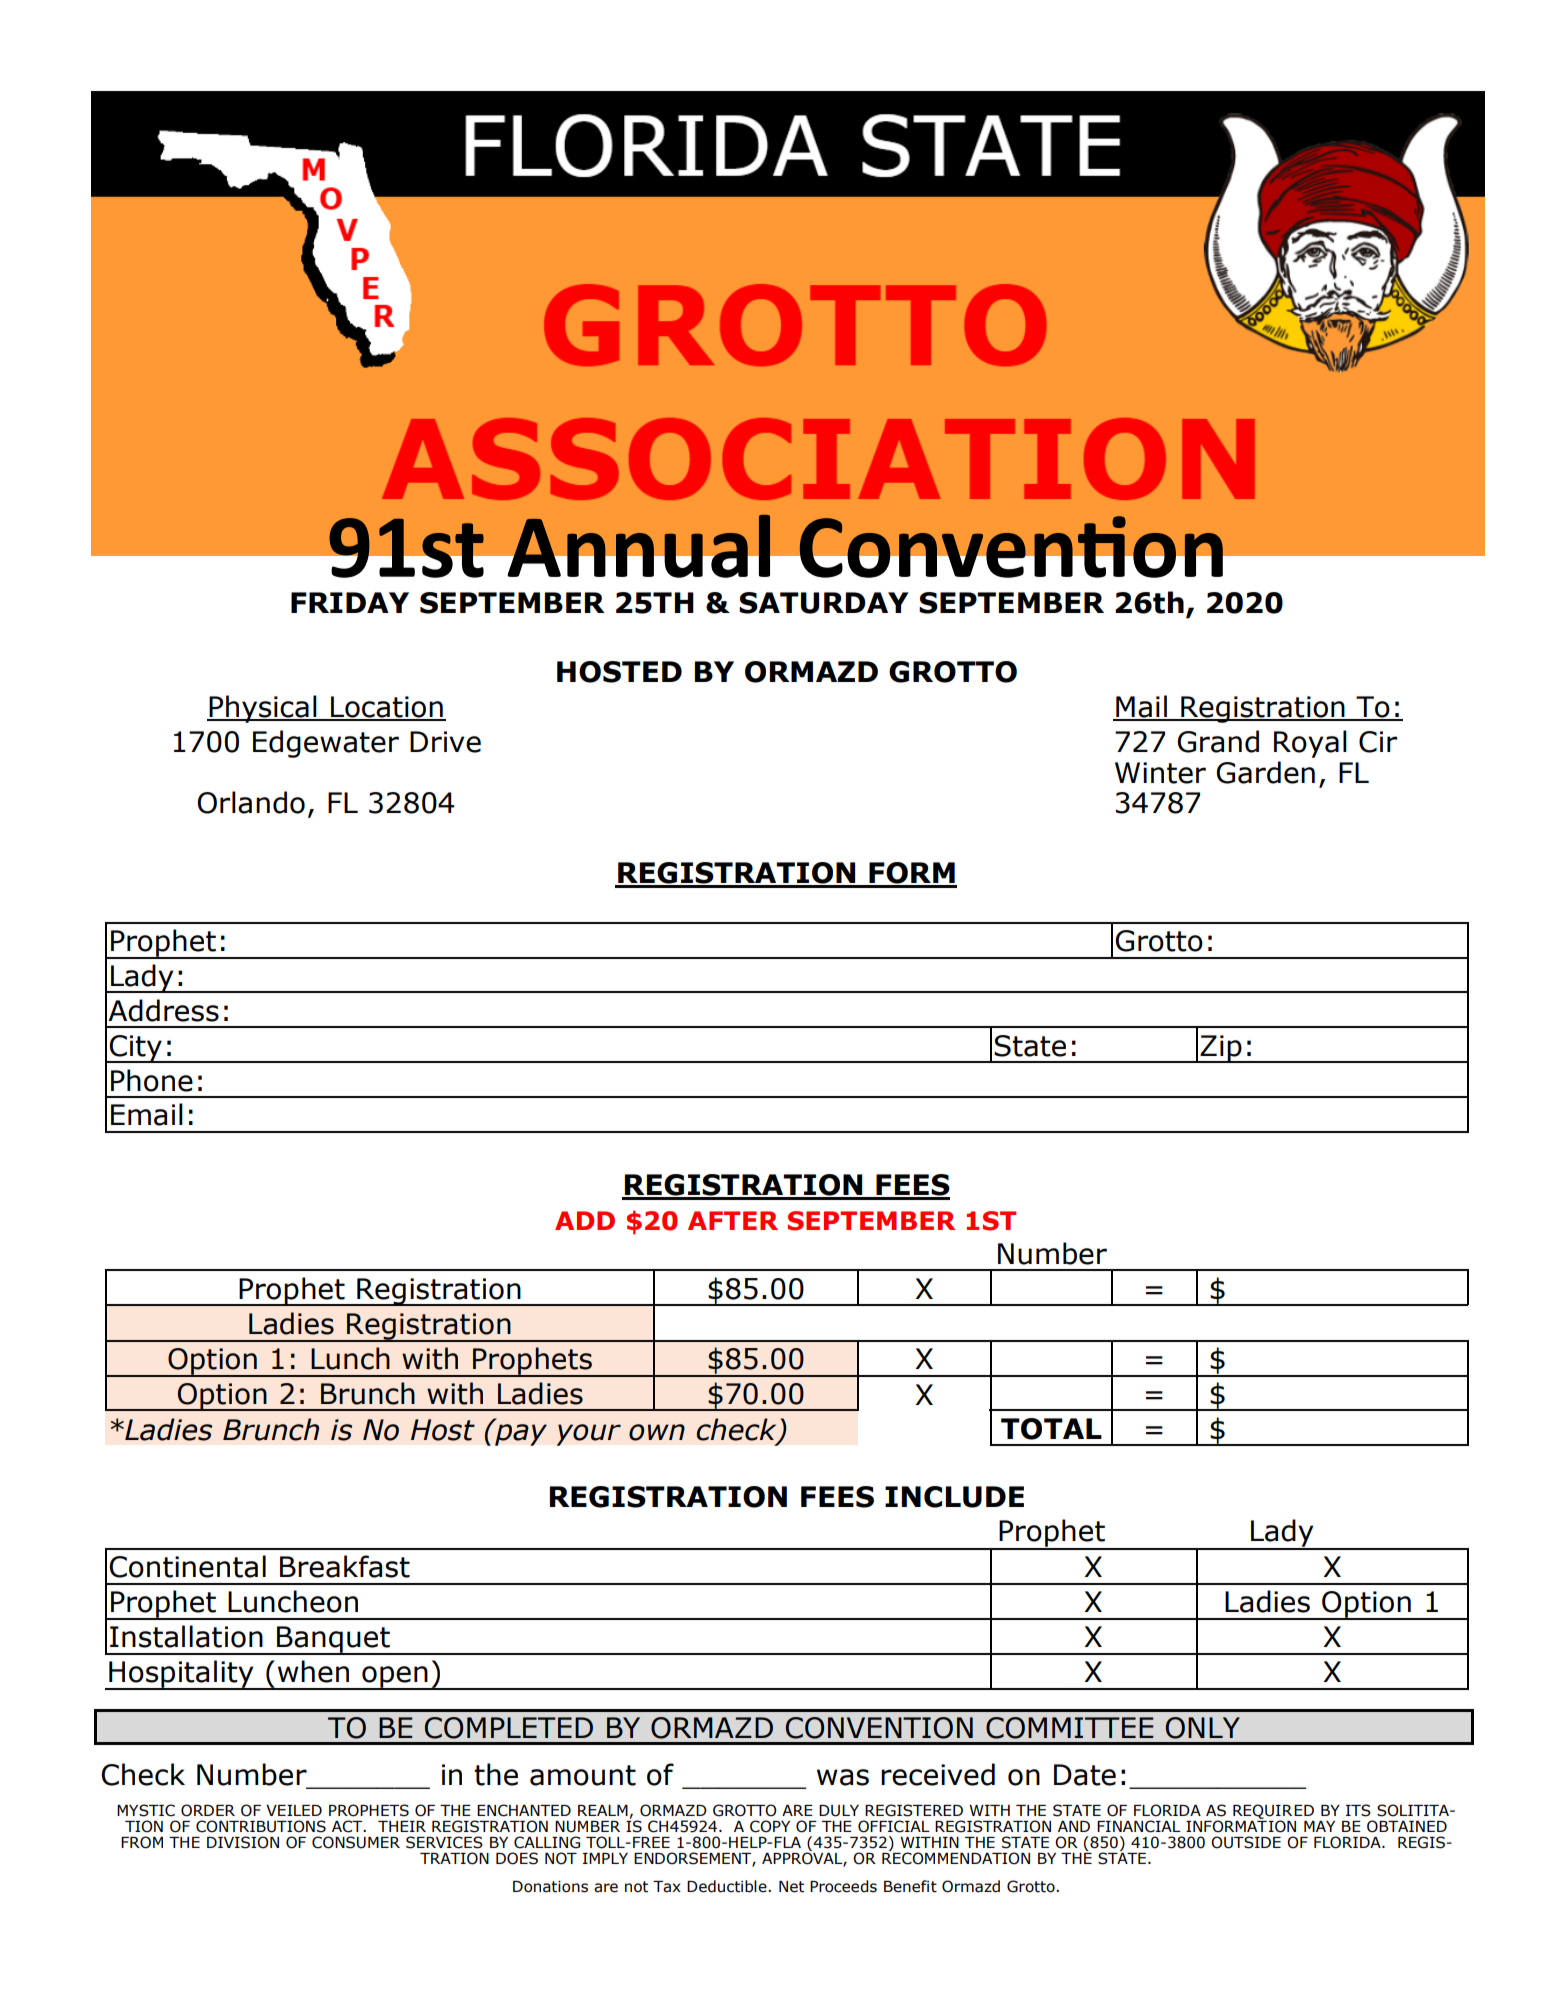  What do you see at coordinates (243, 1842) in the document?
I see `DIVISION` at bounding box center [243, 1842].
